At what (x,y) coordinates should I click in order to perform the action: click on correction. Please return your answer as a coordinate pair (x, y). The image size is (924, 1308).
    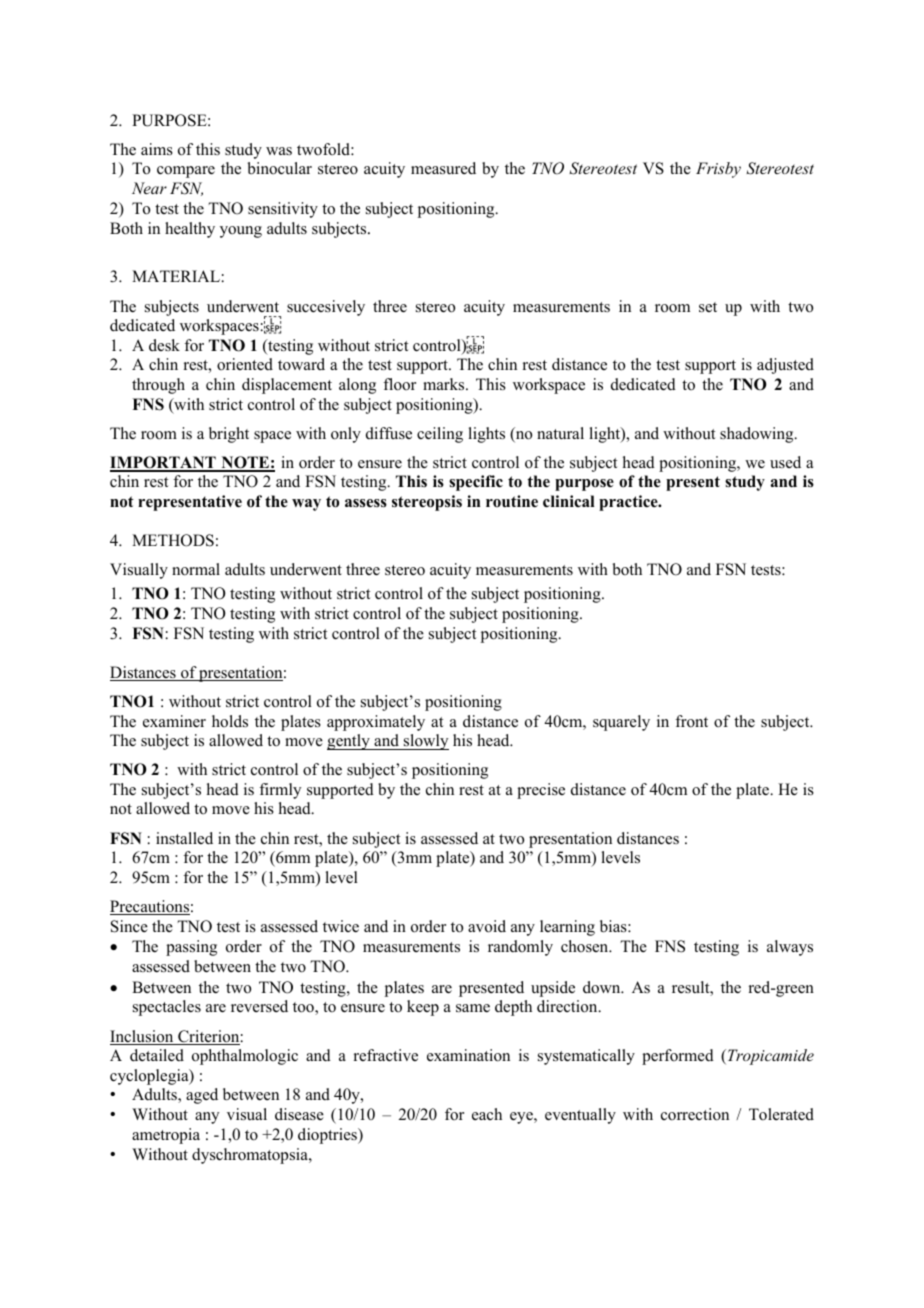
    Looking at the image, I should click on (695, 1114).
